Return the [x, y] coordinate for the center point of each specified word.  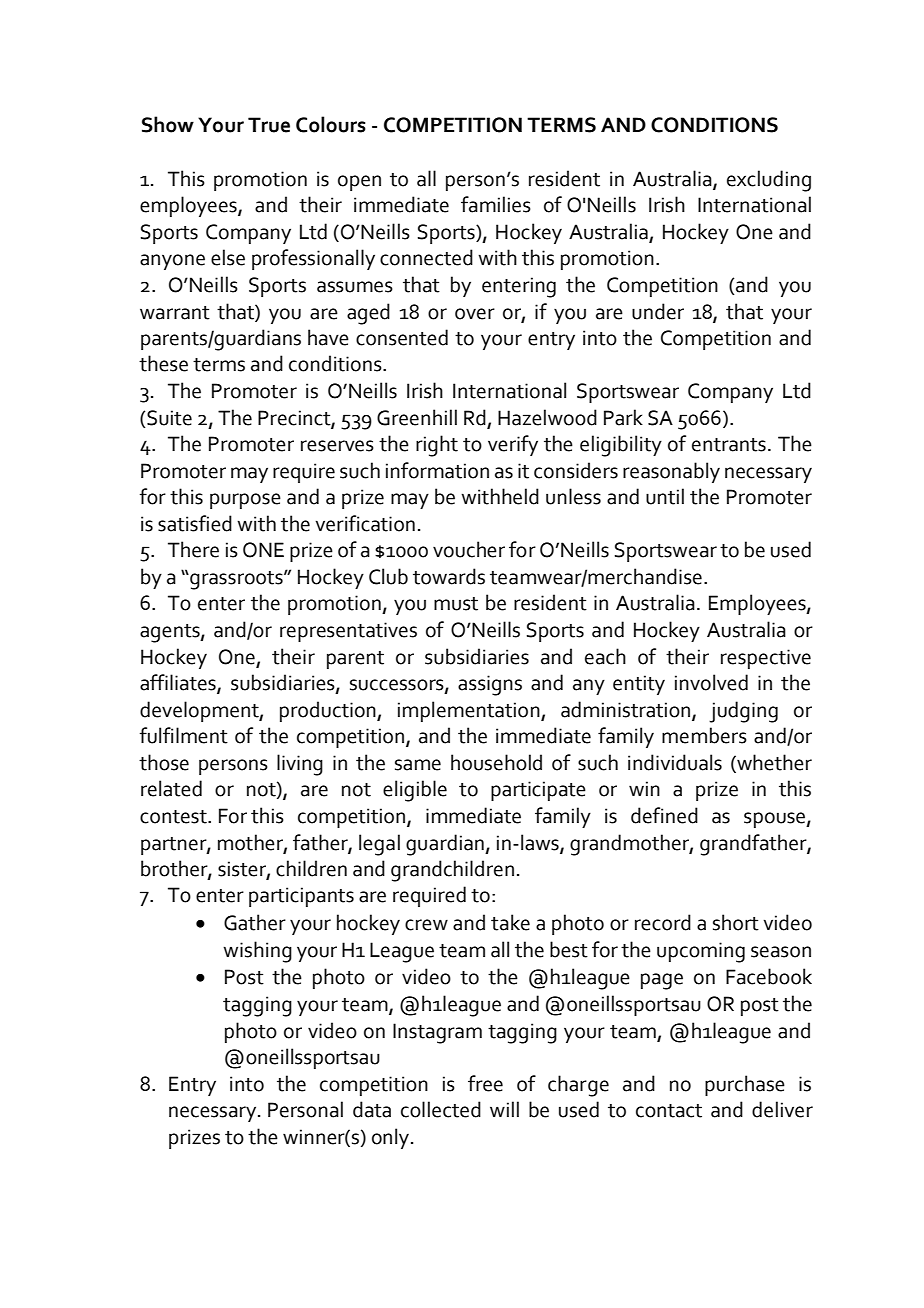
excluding [769, 181]
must [456, 604]
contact [669, 1111]
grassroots [236, 580]
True [269, 125]
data [372, 1109]
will [504, 1109]
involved [711, 682]
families [496, 204]
